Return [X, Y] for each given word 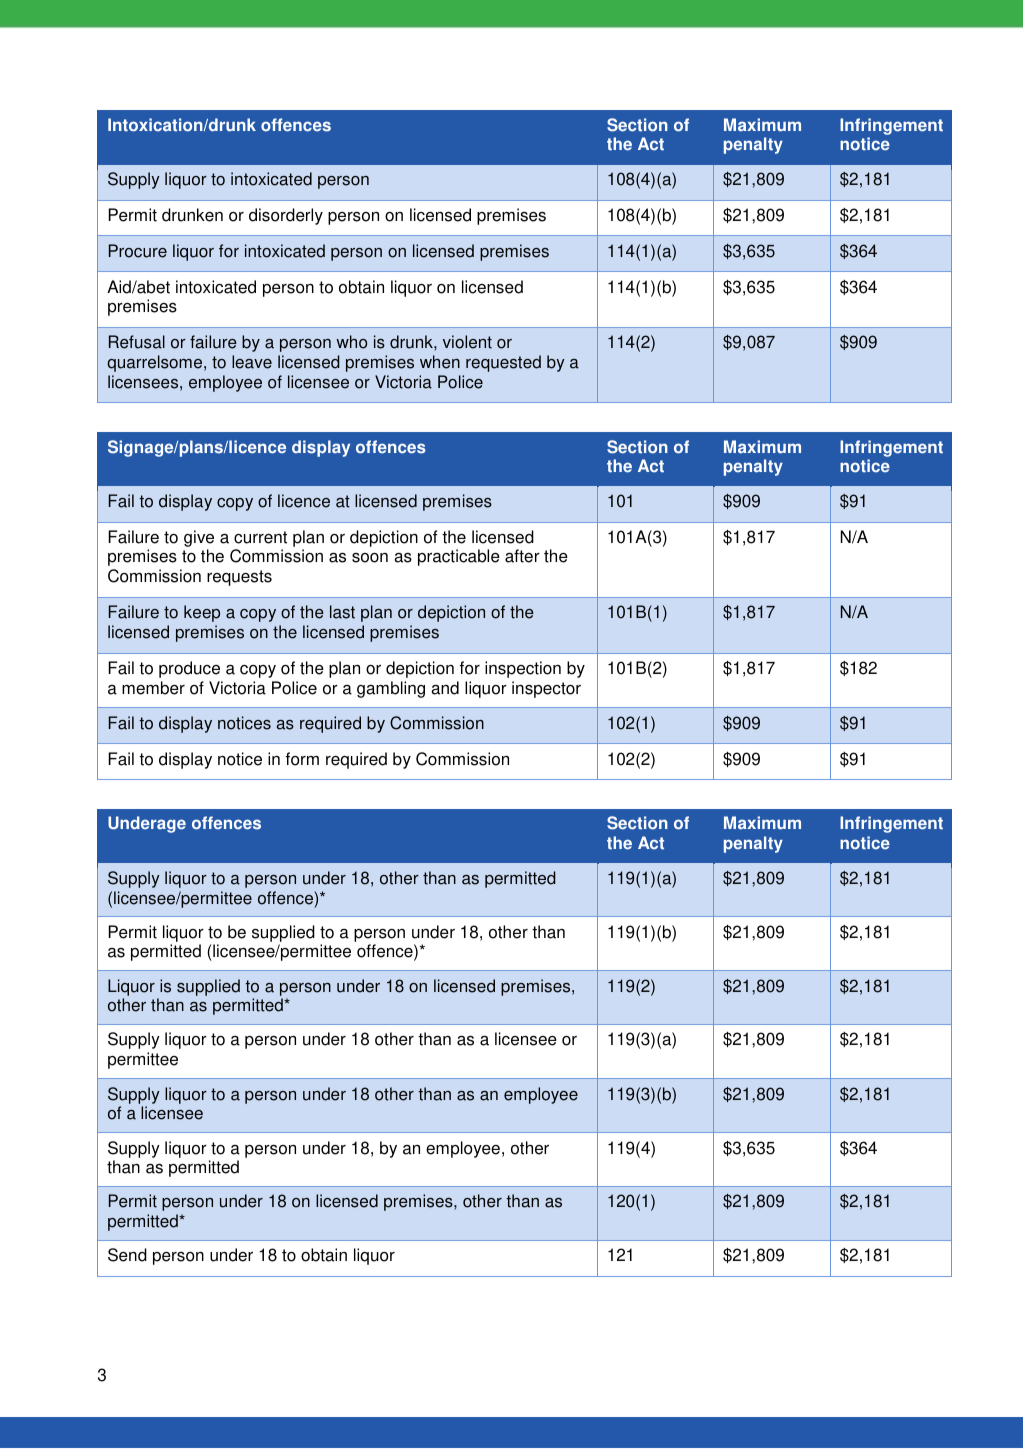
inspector [546, 689]
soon [370, 558]
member [153, 688]
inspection [523, 669]
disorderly [286, 216]
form [302, 759]
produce [189, 669]
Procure [138, 251]
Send [127, 1255]
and [445, 688]
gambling [391, 689]
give [199, 538]
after [522, 556]
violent [467, 342]
